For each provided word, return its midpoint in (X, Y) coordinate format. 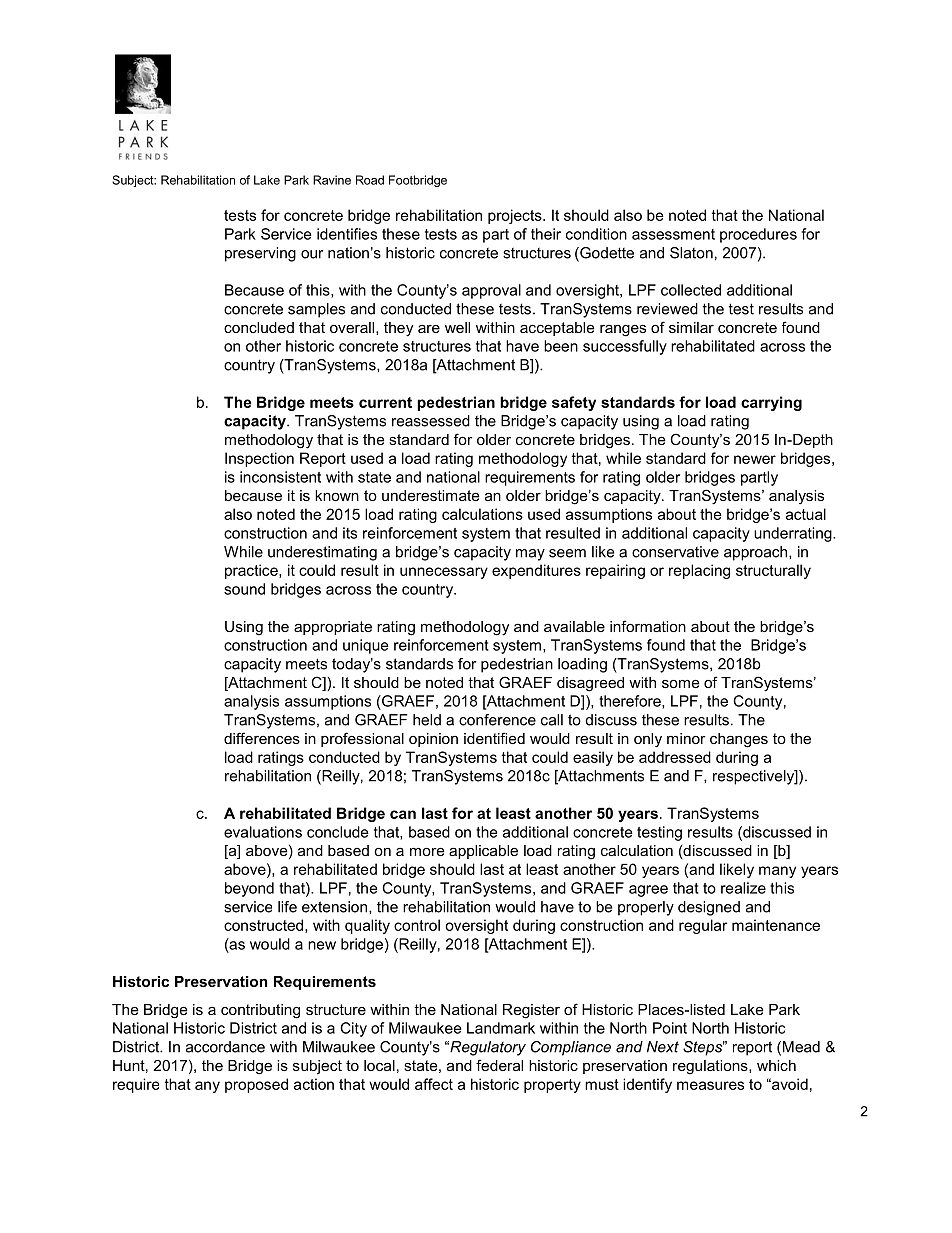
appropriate (333, 628)
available (574, 626)
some (681, 683)
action (314, 1084)
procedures (758, 235)
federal (499, 1065)
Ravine (332, 180)
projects (516, 216)
